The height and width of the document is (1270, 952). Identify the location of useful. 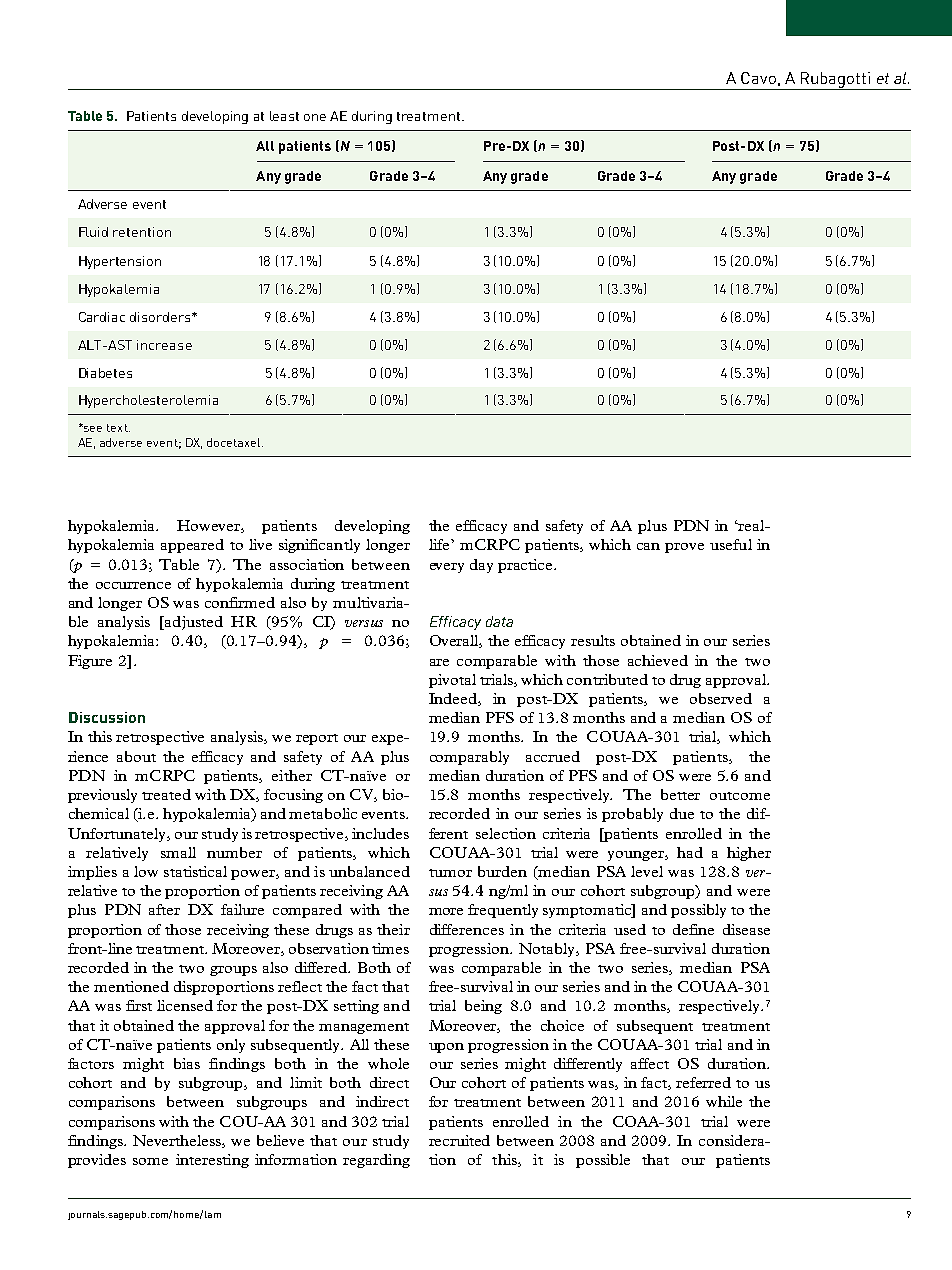
(731, 544).
